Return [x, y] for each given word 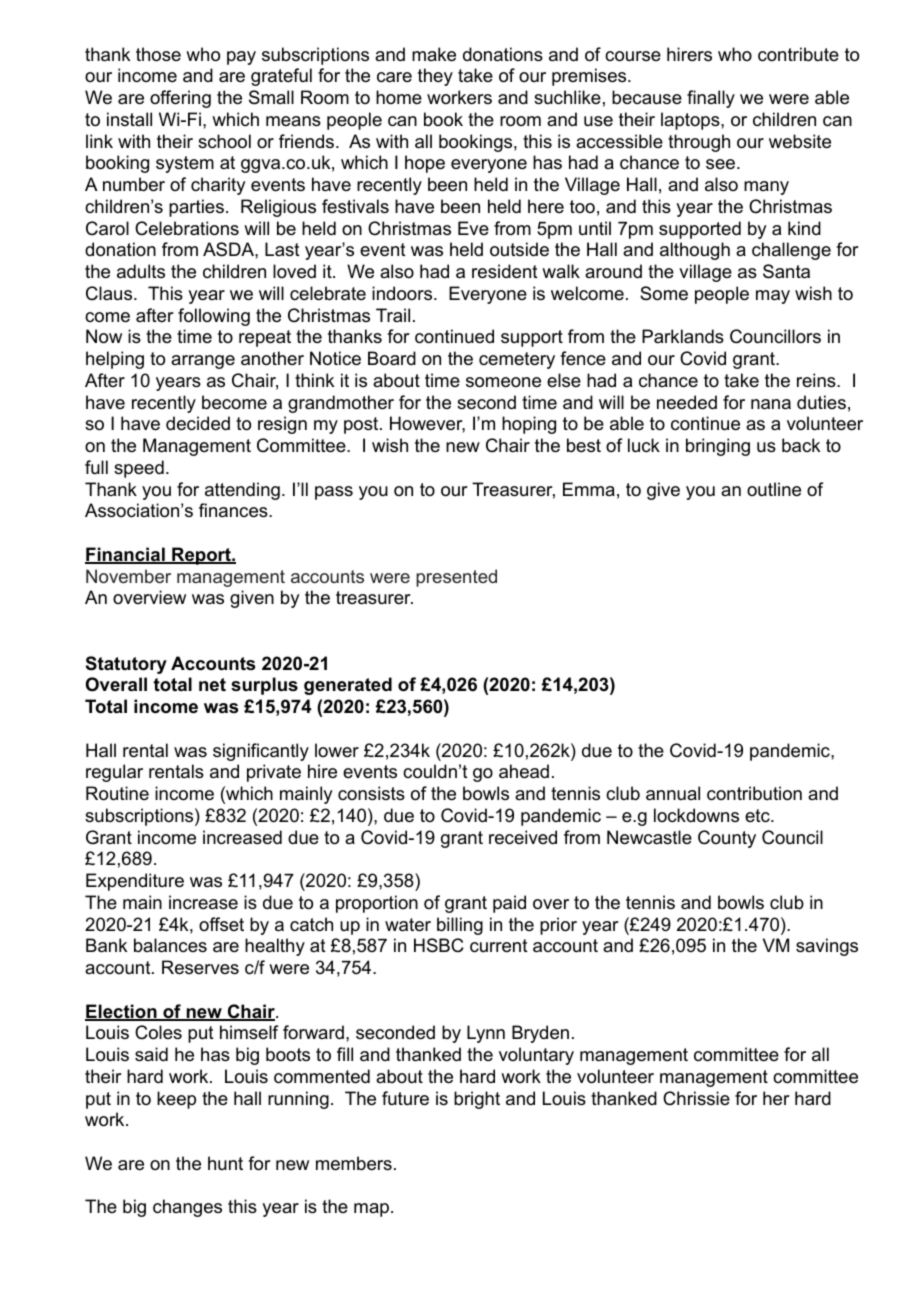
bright [477, 1100]
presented [456, 578]
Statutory [126, 665]
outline [774, 489]
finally [711, 99]
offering [180, 99]
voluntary [536, 1056]
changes [187, 1208]
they [435, 77]
